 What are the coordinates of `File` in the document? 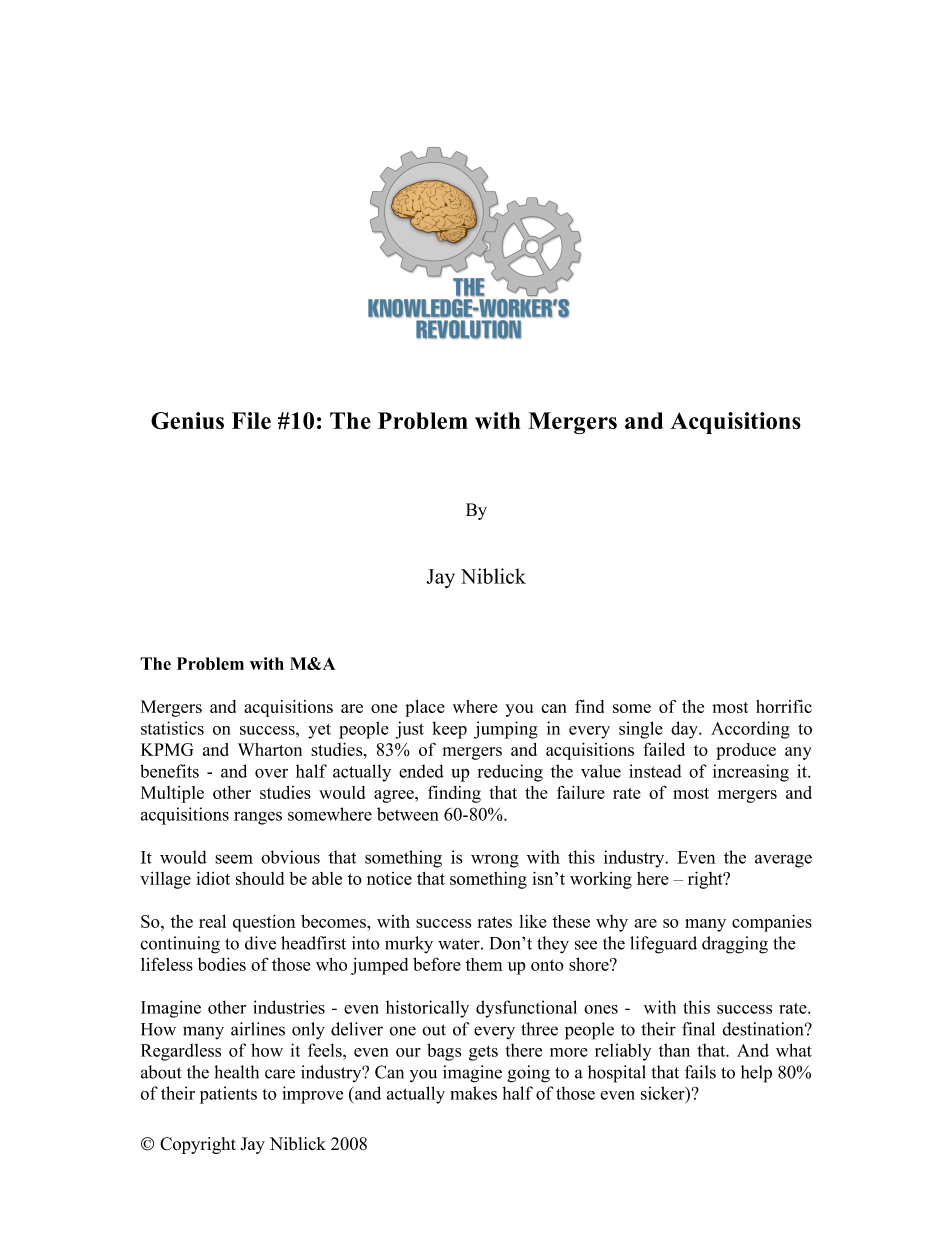 It's located at (251, 420).
